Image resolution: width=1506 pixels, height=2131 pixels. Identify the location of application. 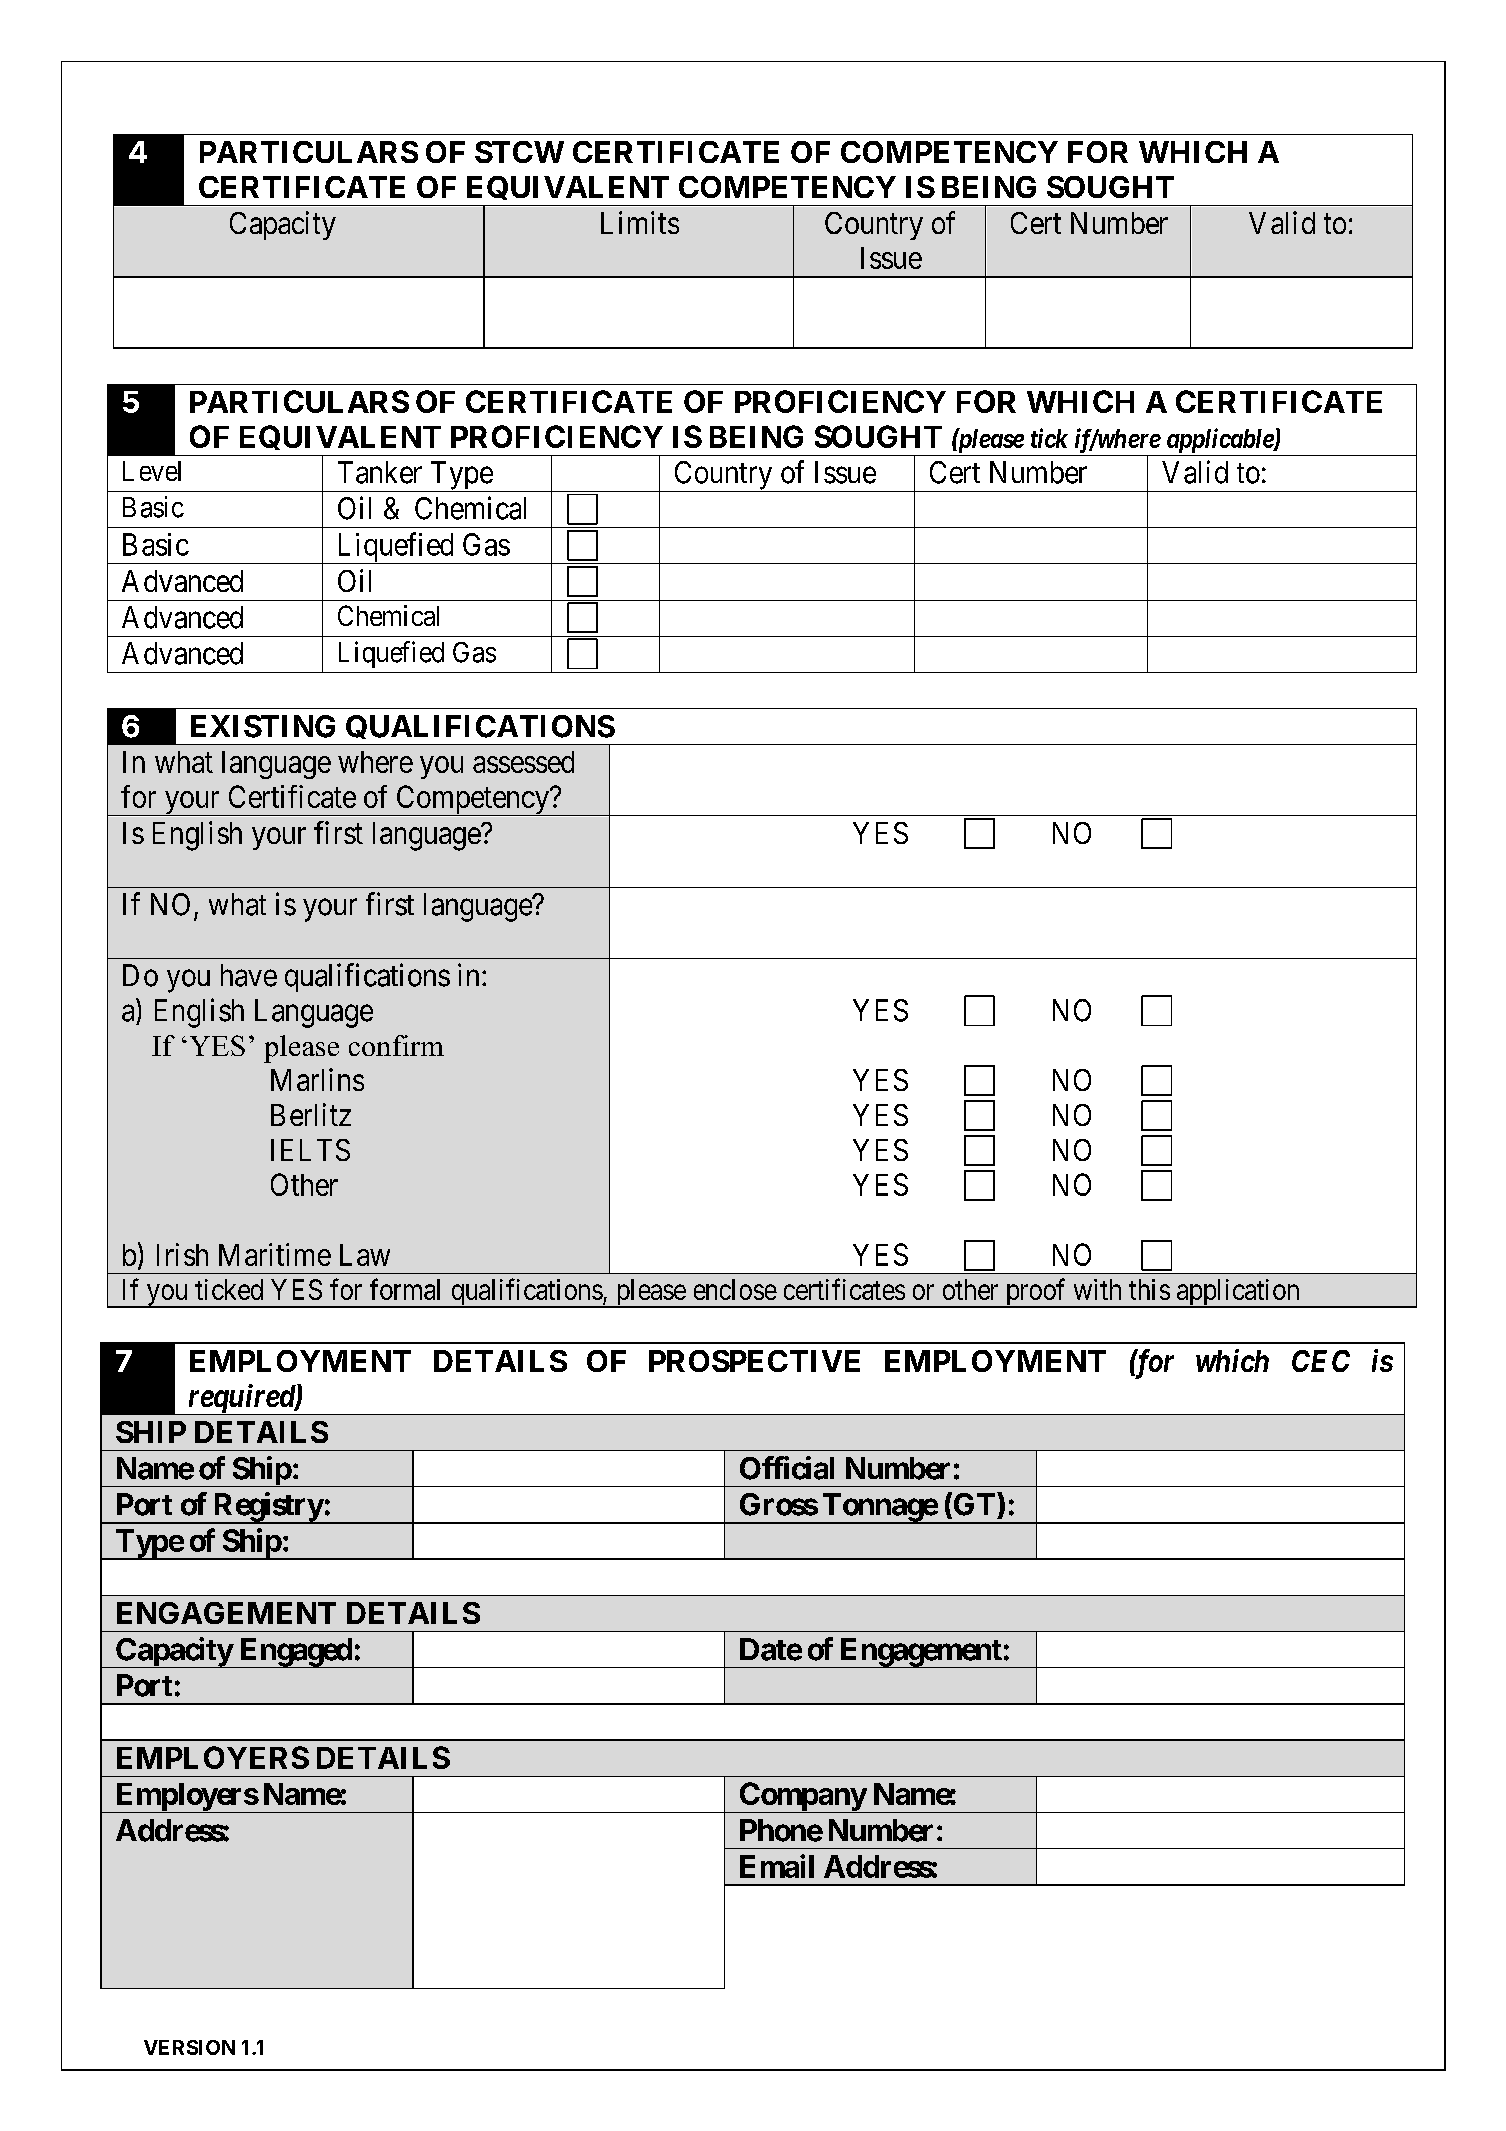
(1238, 1293).
